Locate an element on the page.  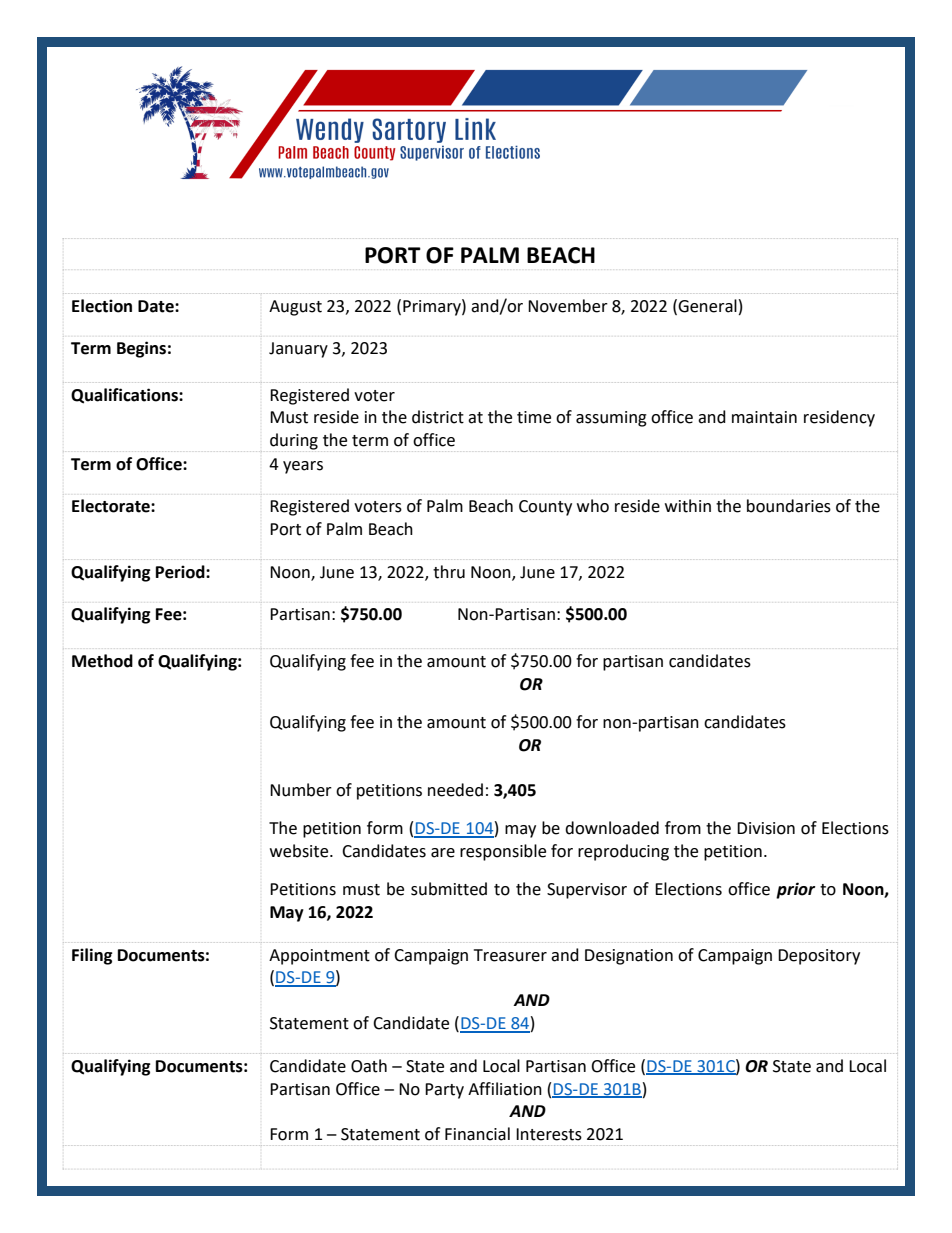
Oath is located at coordinates (369, 1066).
